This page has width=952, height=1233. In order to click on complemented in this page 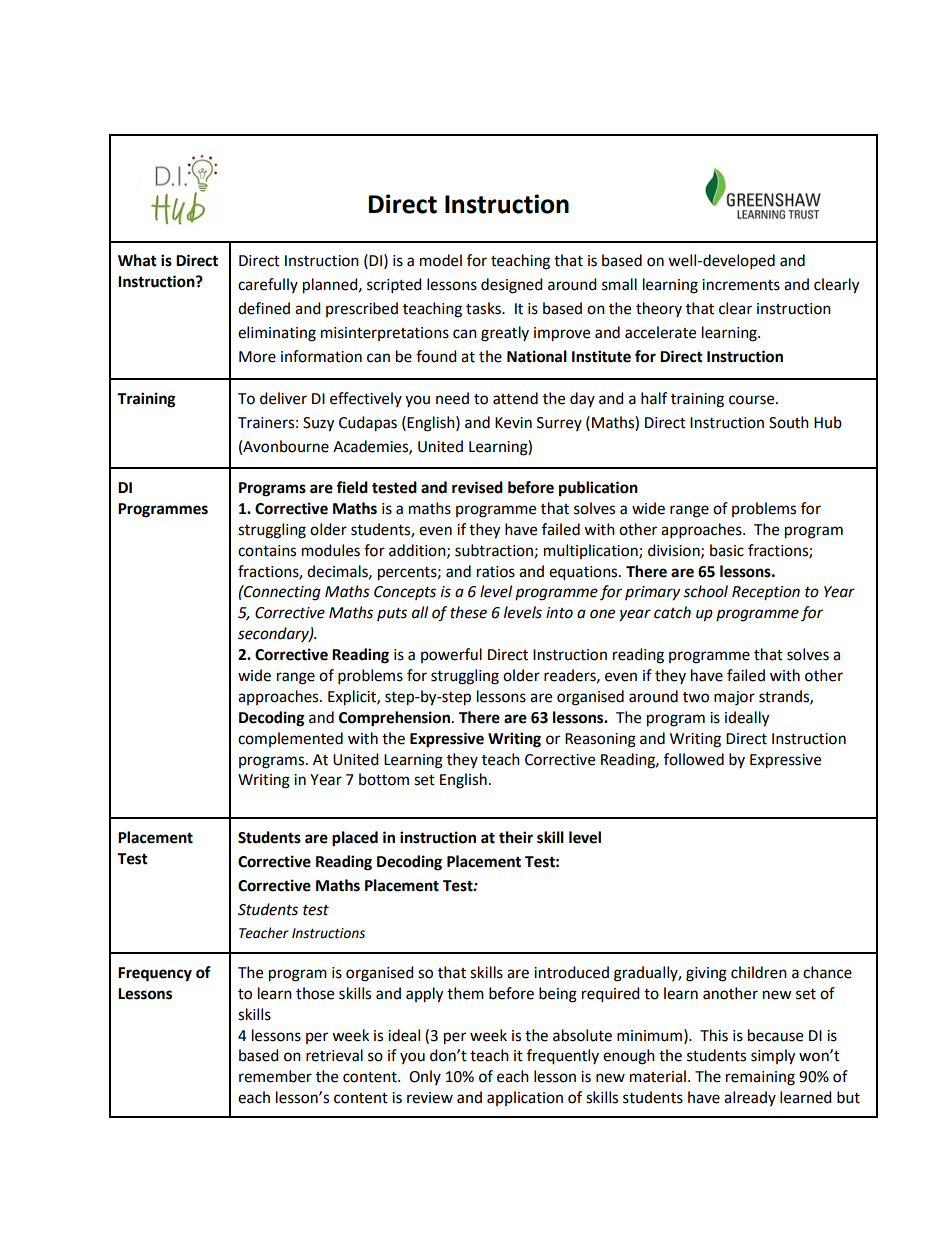, I will do `click(290, 739)`.
